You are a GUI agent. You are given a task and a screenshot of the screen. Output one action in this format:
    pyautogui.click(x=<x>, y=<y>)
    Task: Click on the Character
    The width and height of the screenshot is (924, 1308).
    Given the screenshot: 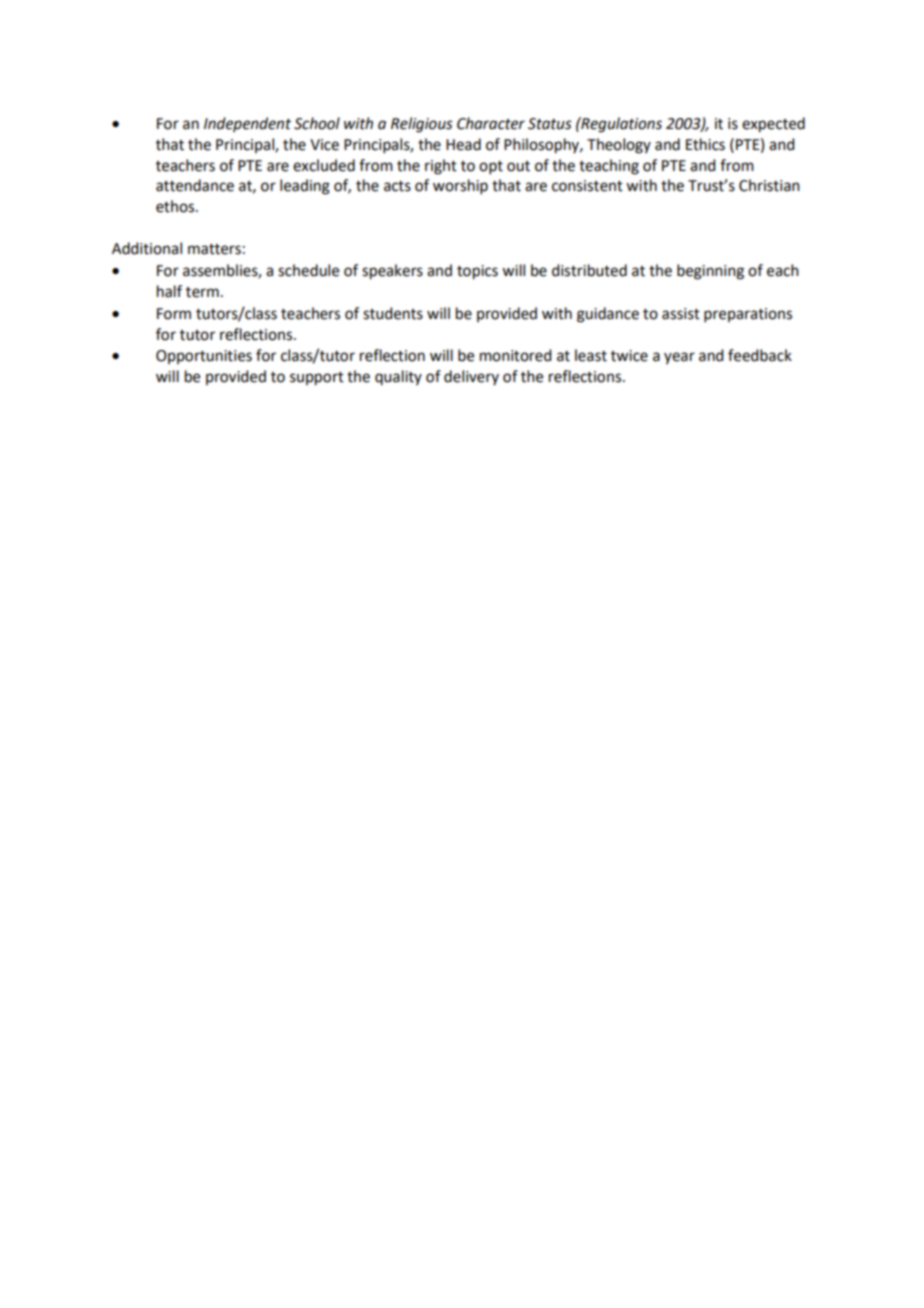 What is the action you would take?
    pyautogui.click(x=491, y=123)
